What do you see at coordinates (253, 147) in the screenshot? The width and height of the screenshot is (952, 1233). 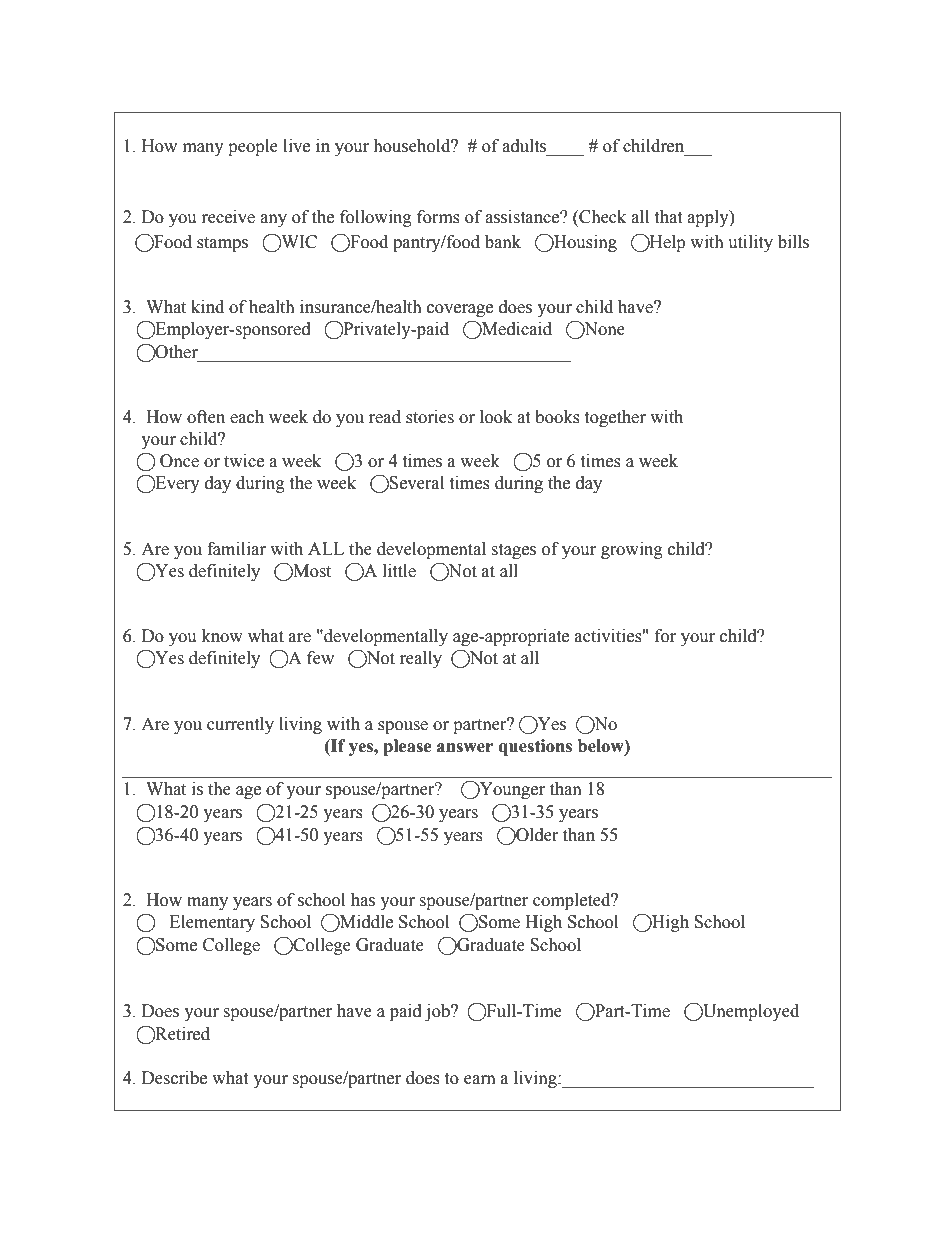 I see `people` at bounding box center [253, 147].
